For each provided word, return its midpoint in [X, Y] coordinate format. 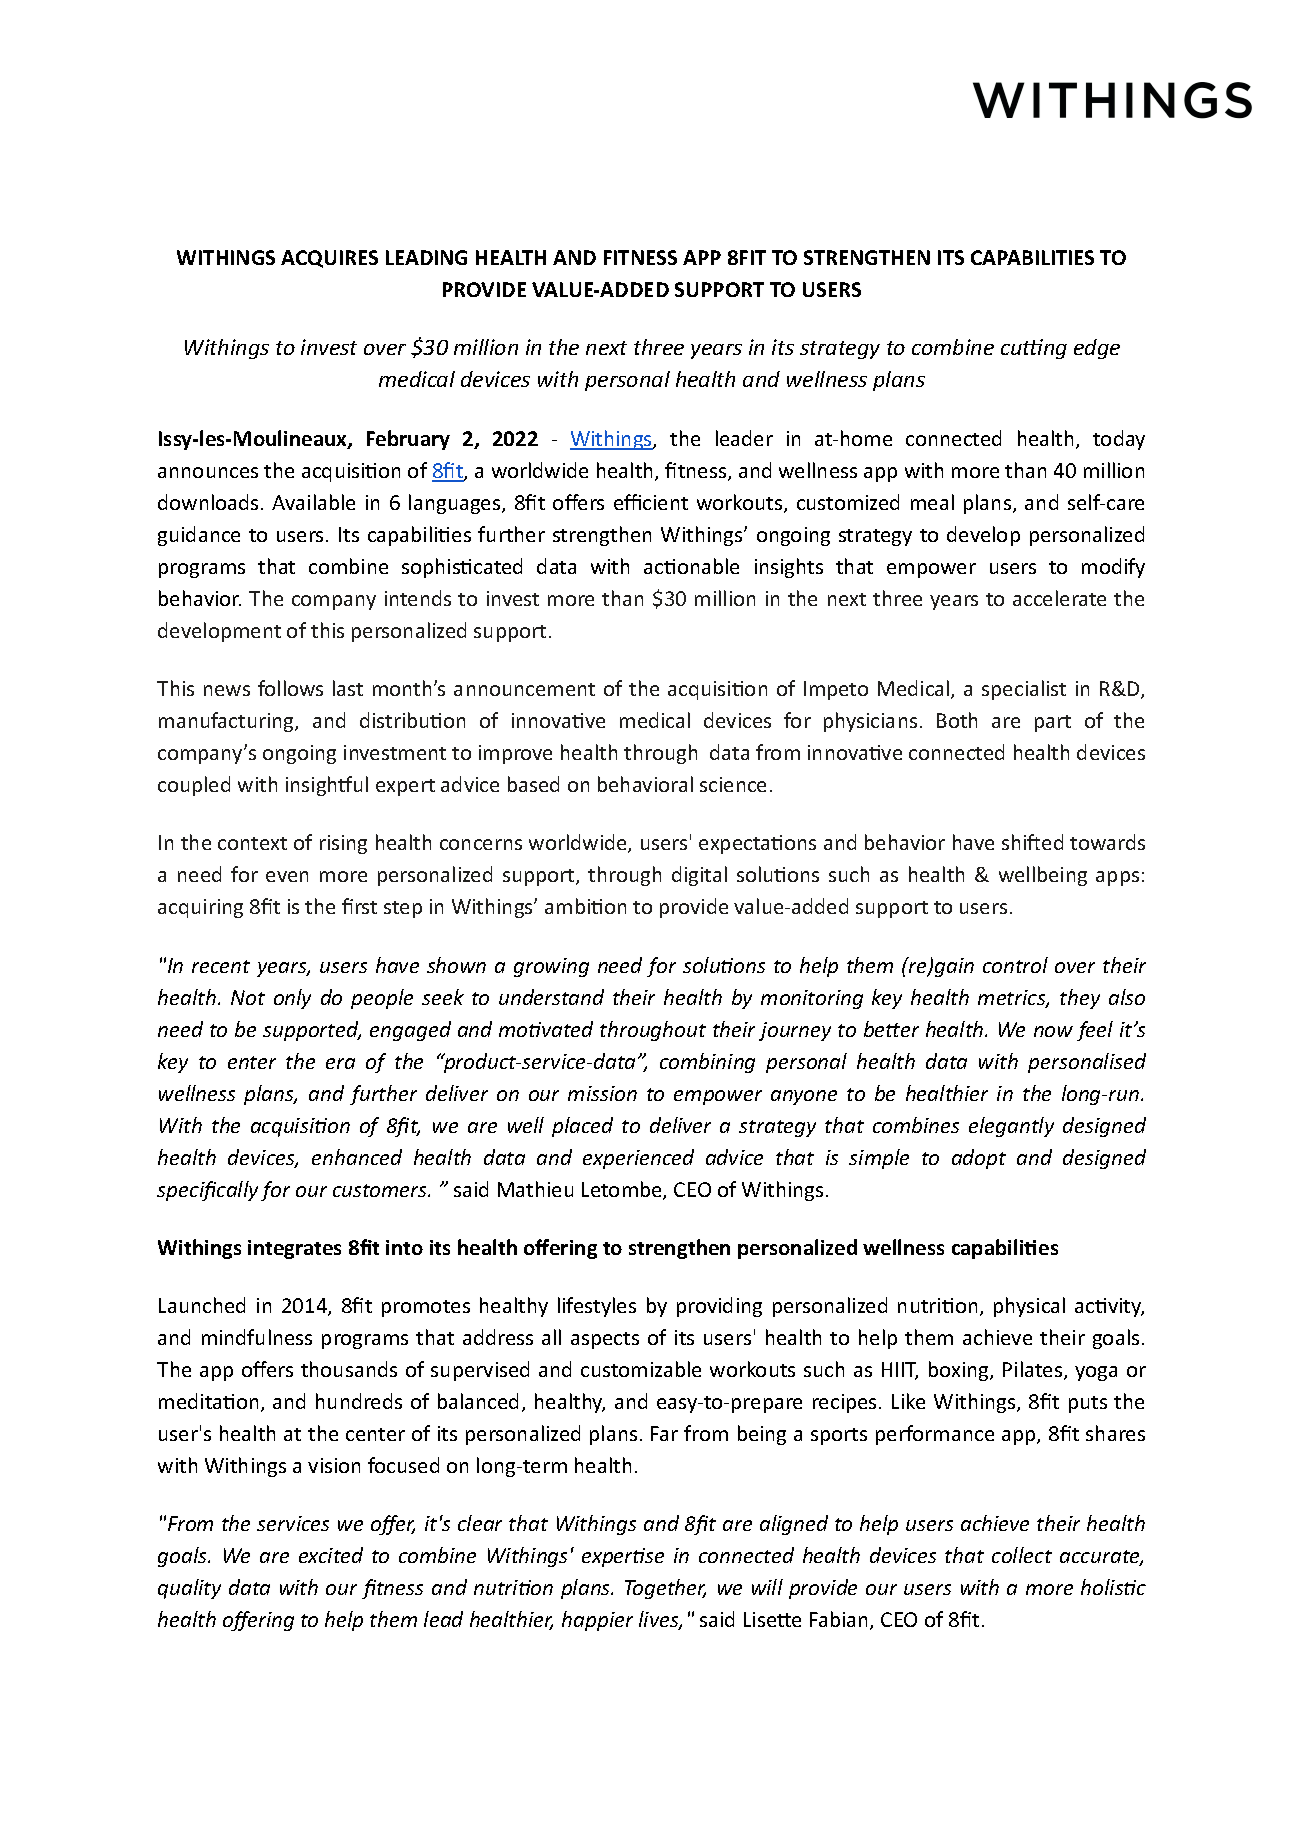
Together [665, 1589]
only [292, 999]
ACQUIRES [329, 259]
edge [1097, 349]
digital [699, 876]
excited [331, 1555]
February [408, 440]
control [1015, 965]
